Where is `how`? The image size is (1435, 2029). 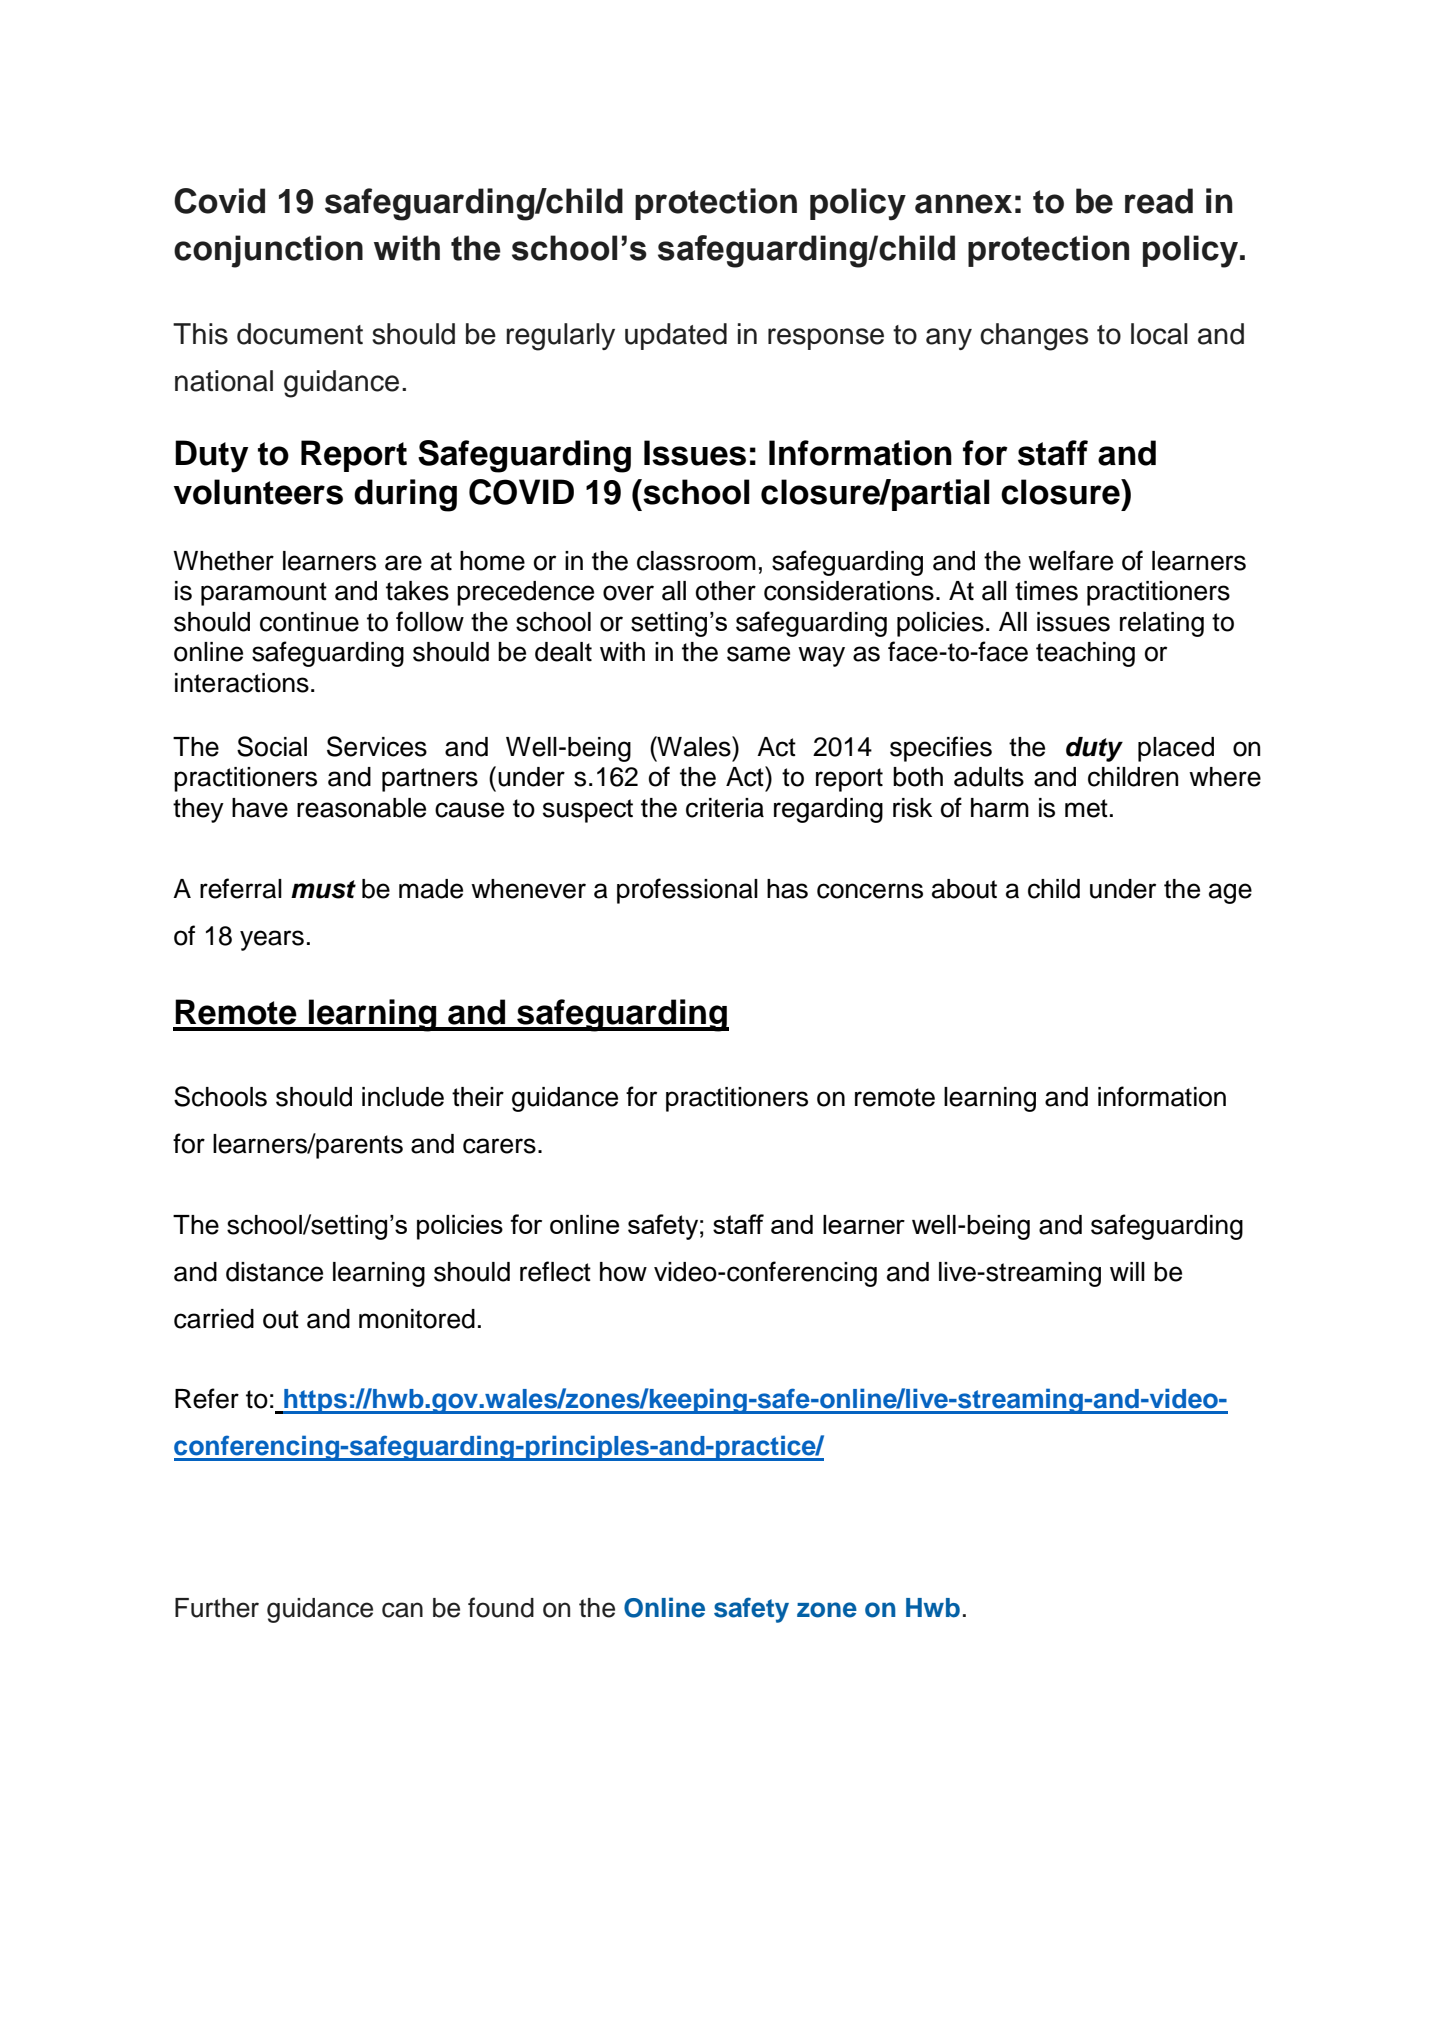
how is located at coordinates (623, 1272).
